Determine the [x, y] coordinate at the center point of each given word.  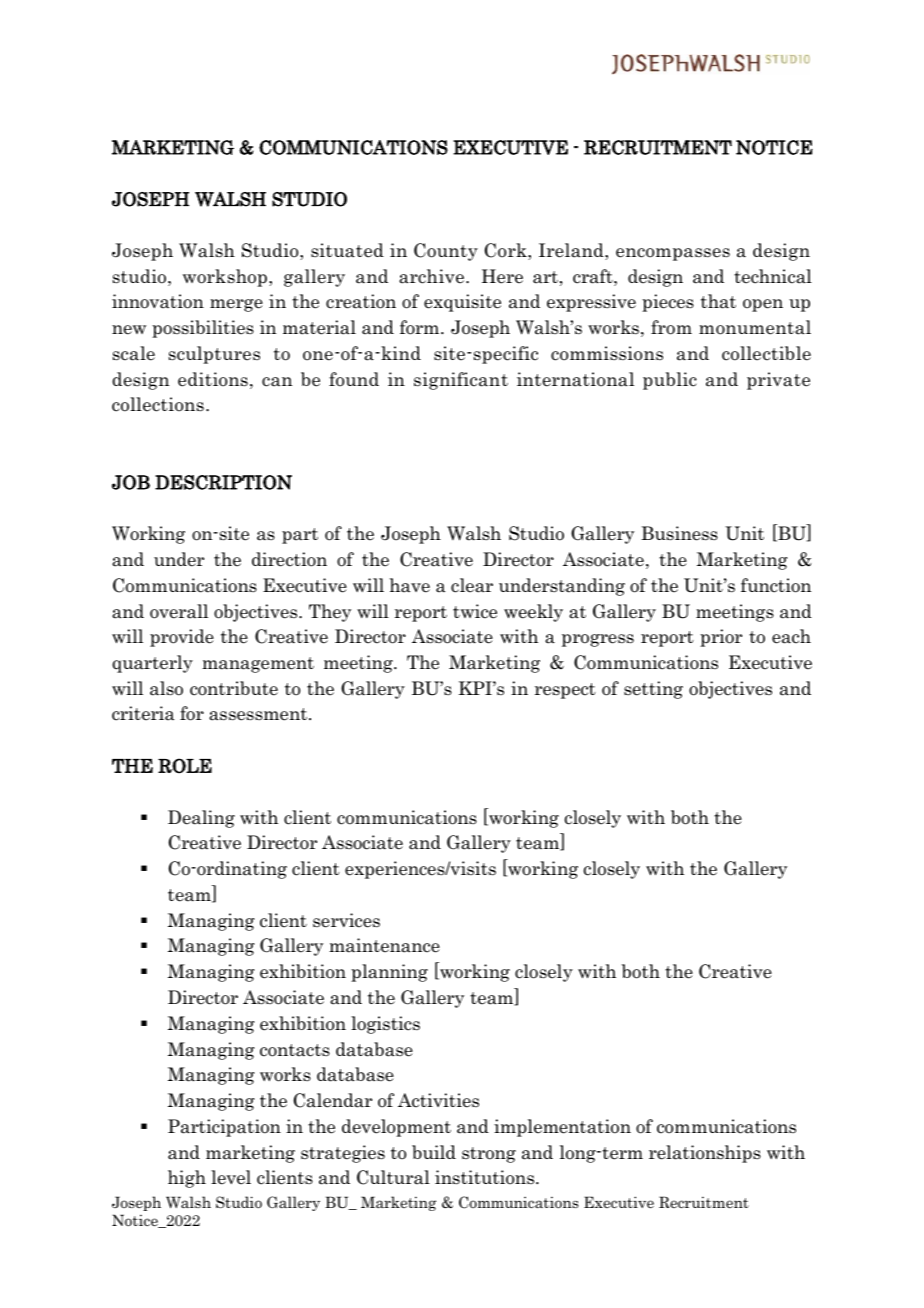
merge [236, 305]
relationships [705, 1154]
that [718, 301]
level [231, 1177]
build [434, 1152]
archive [431, 276]
